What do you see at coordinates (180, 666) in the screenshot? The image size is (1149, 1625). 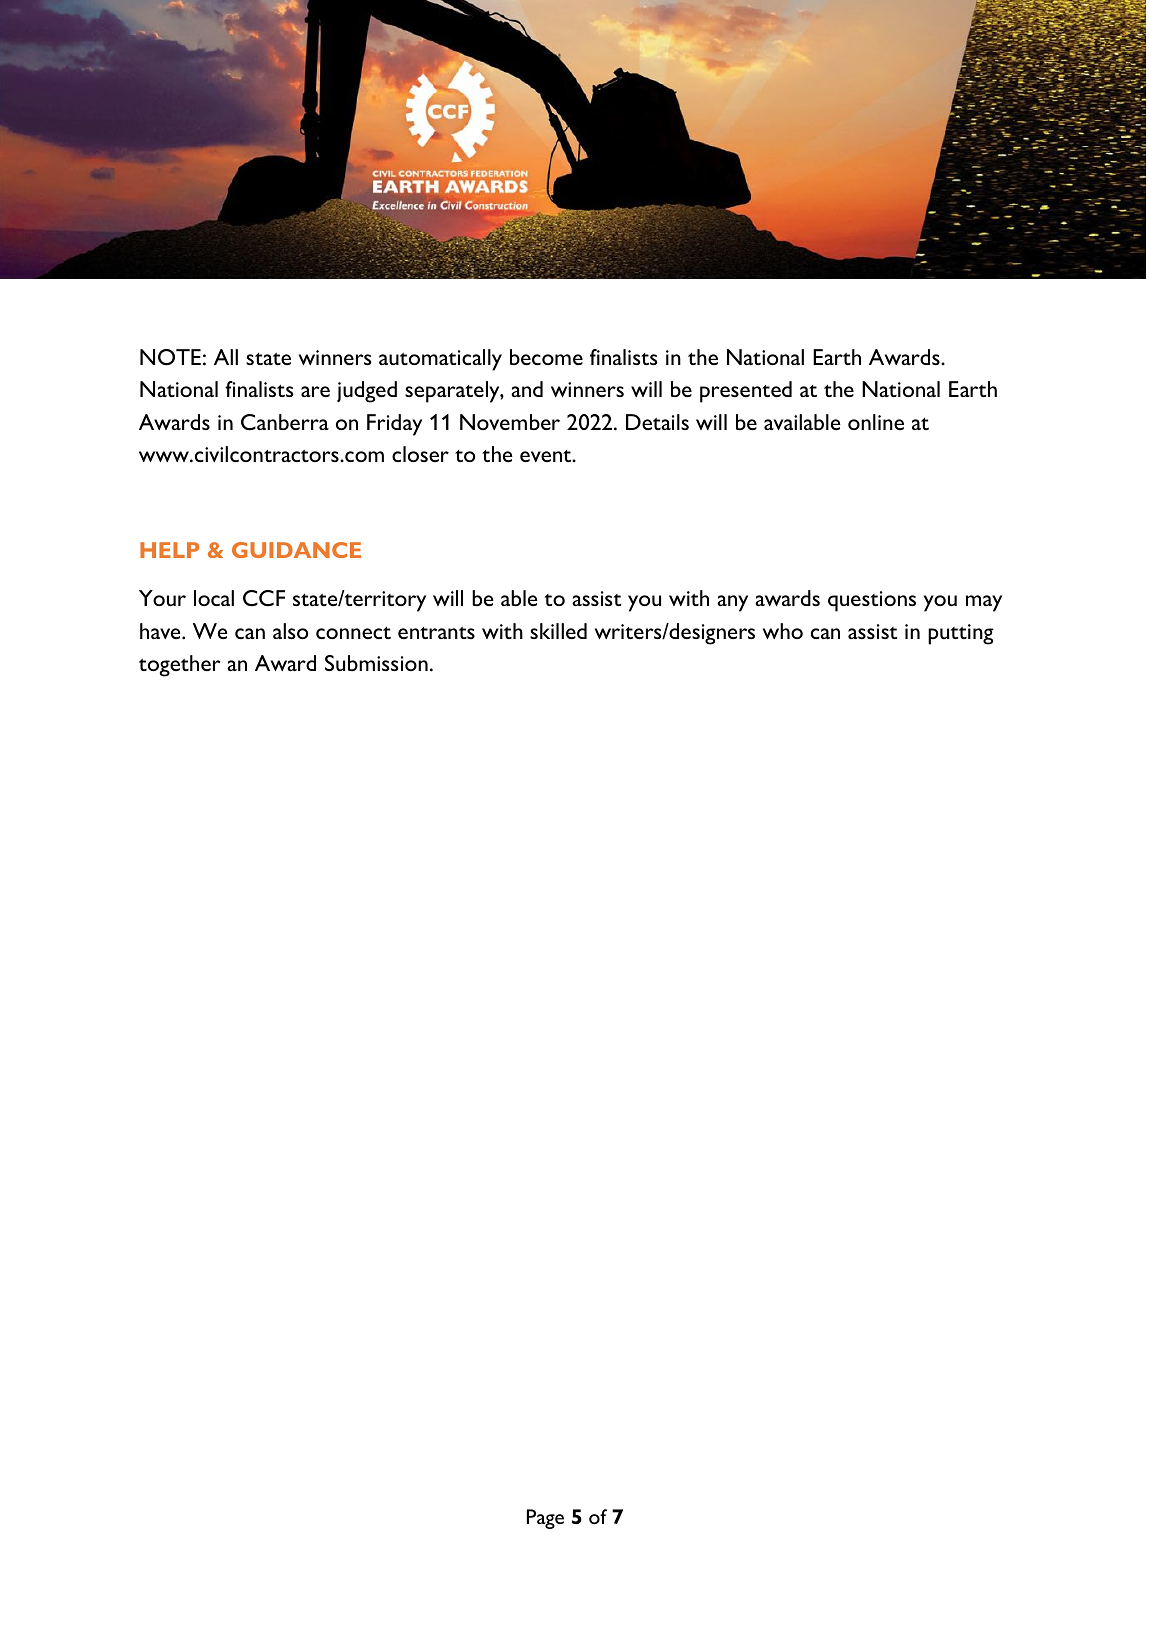 I see `together` at bounding box center [180, 666].
